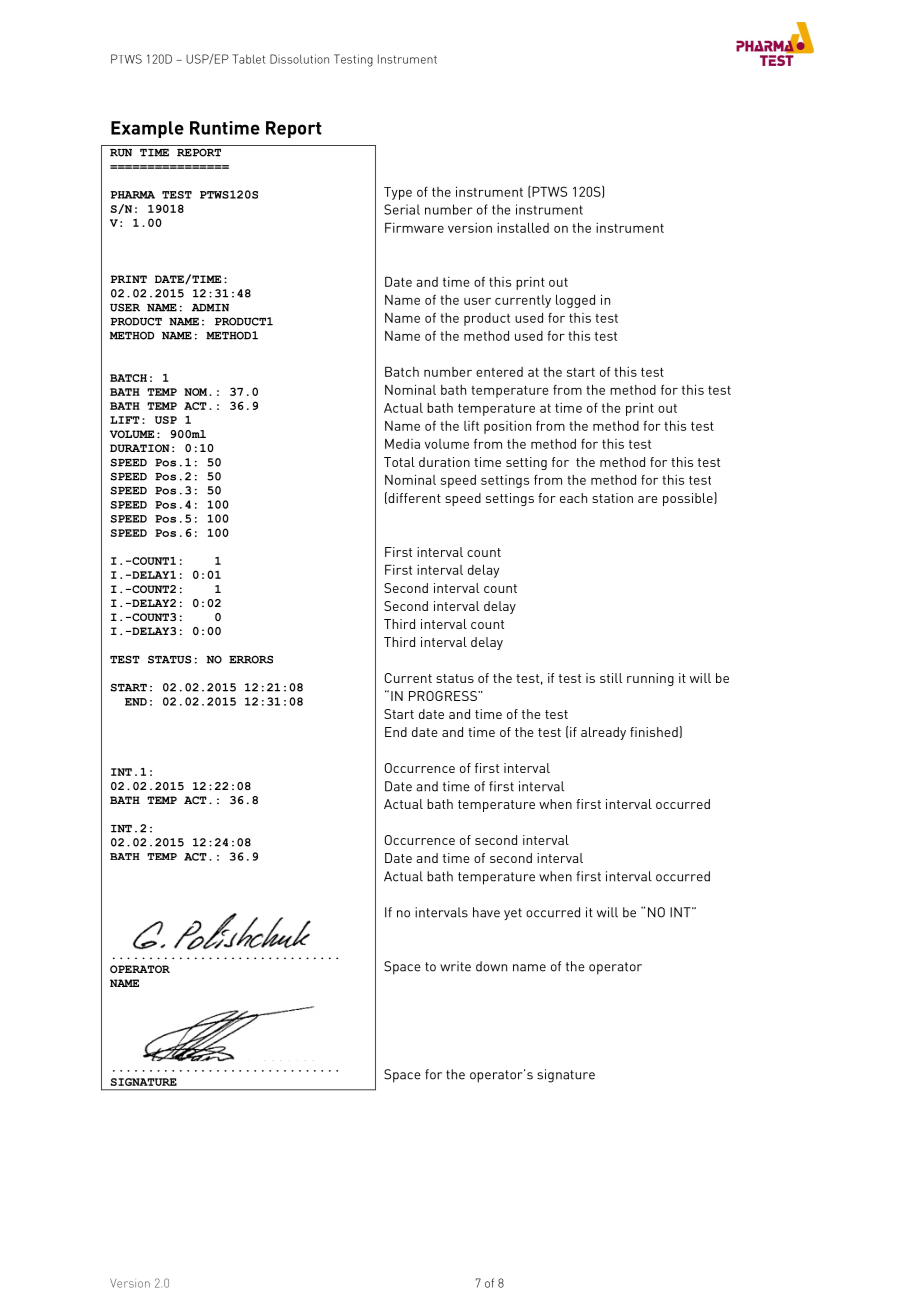  What do you see at coordinates (210, 308) in the page?
I see `ADMIN` at bounding box center [210, 308].
